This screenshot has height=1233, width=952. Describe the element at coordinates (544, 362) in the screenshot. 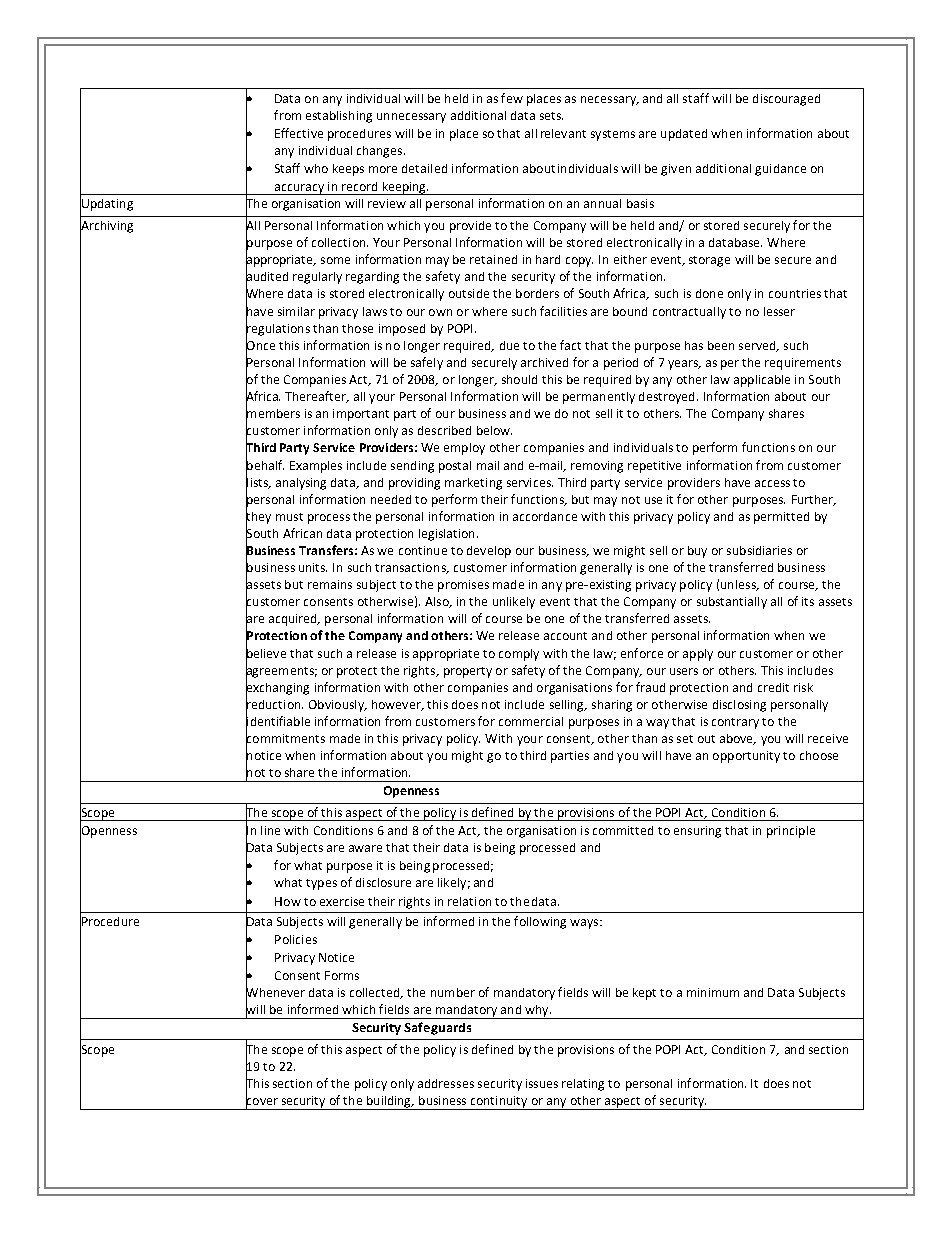

I see `archived` at that location.
